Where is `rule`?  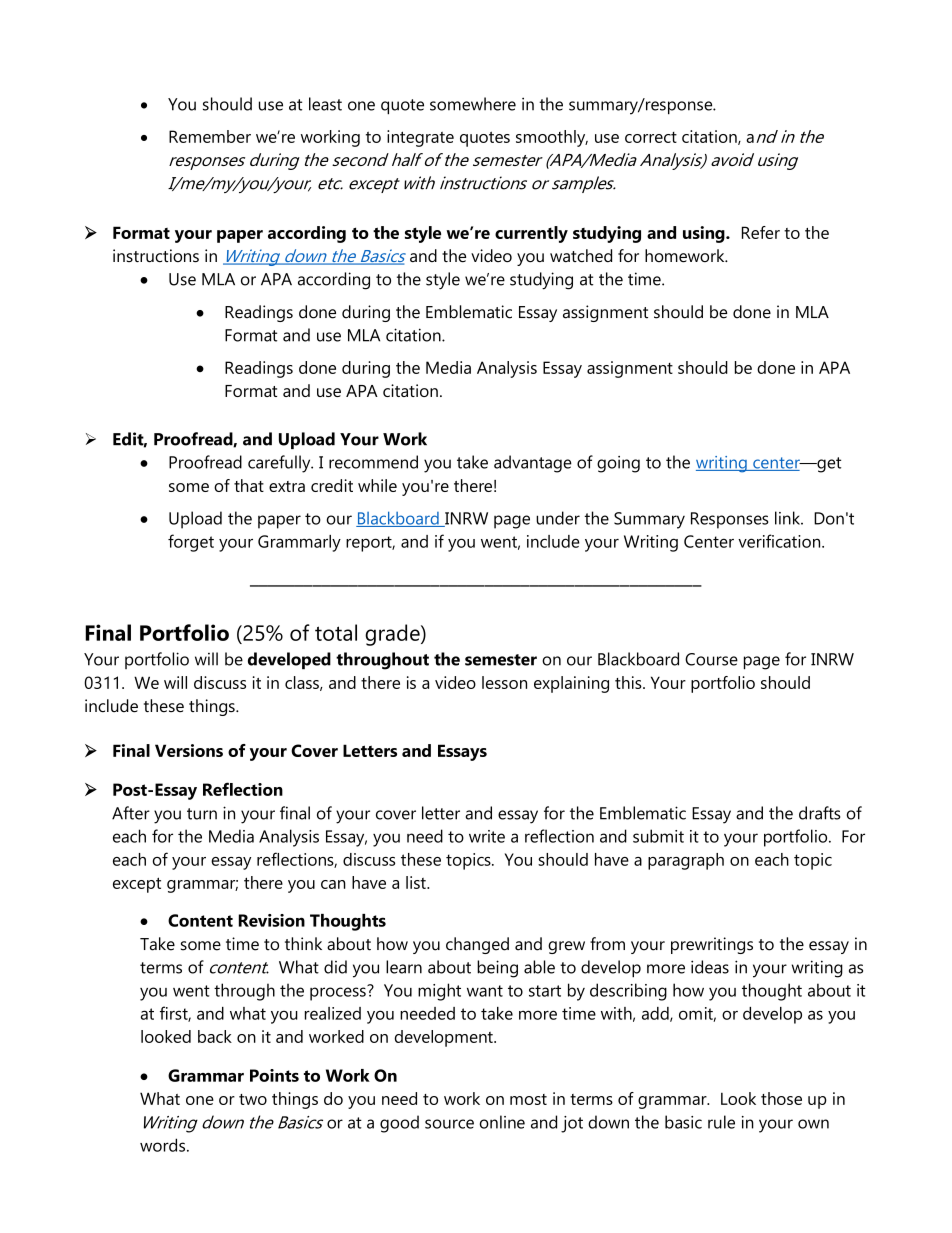
rule is located at coordinates (721, 1122).
